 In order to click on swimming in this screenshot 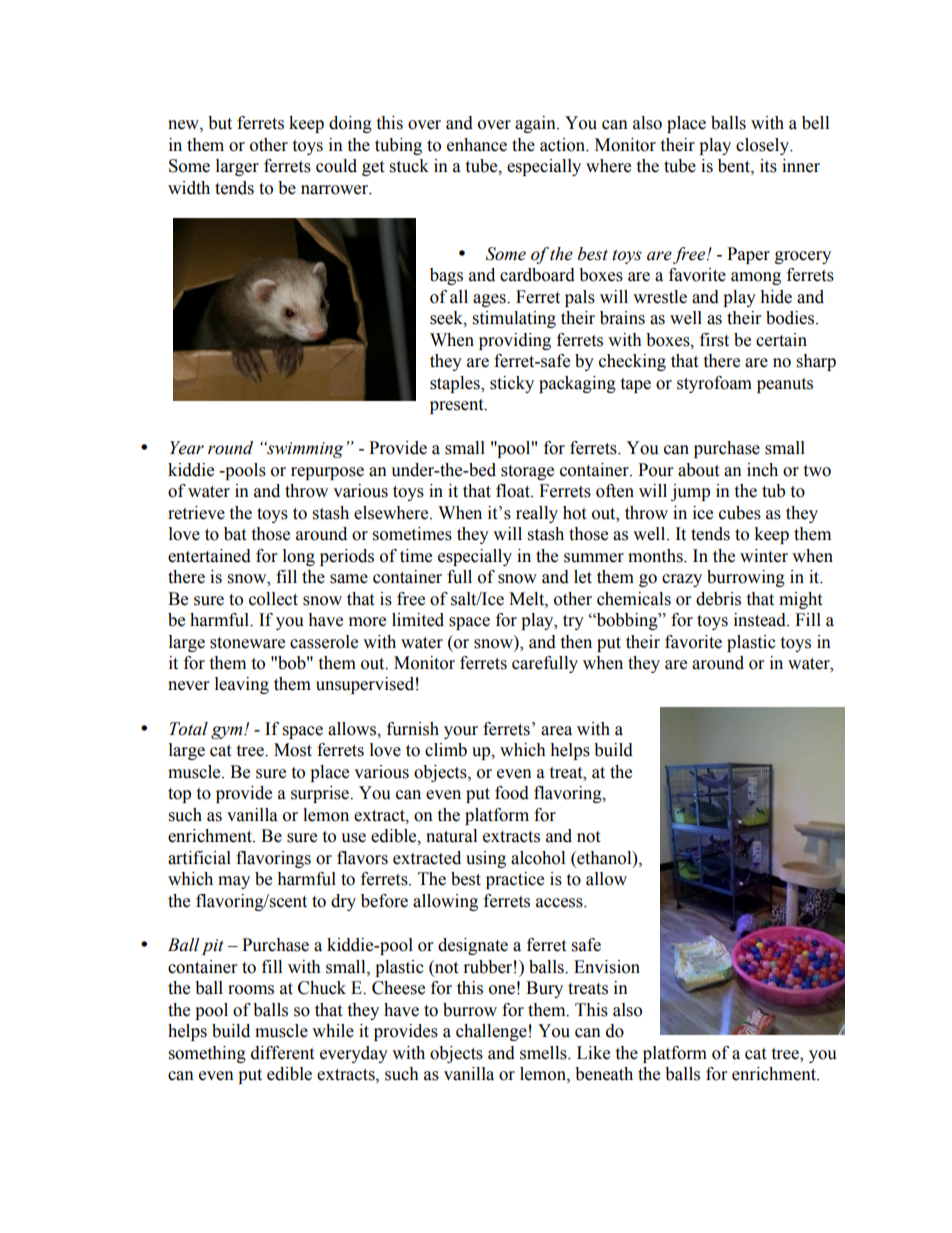, I will do `click(304, 449)`.
